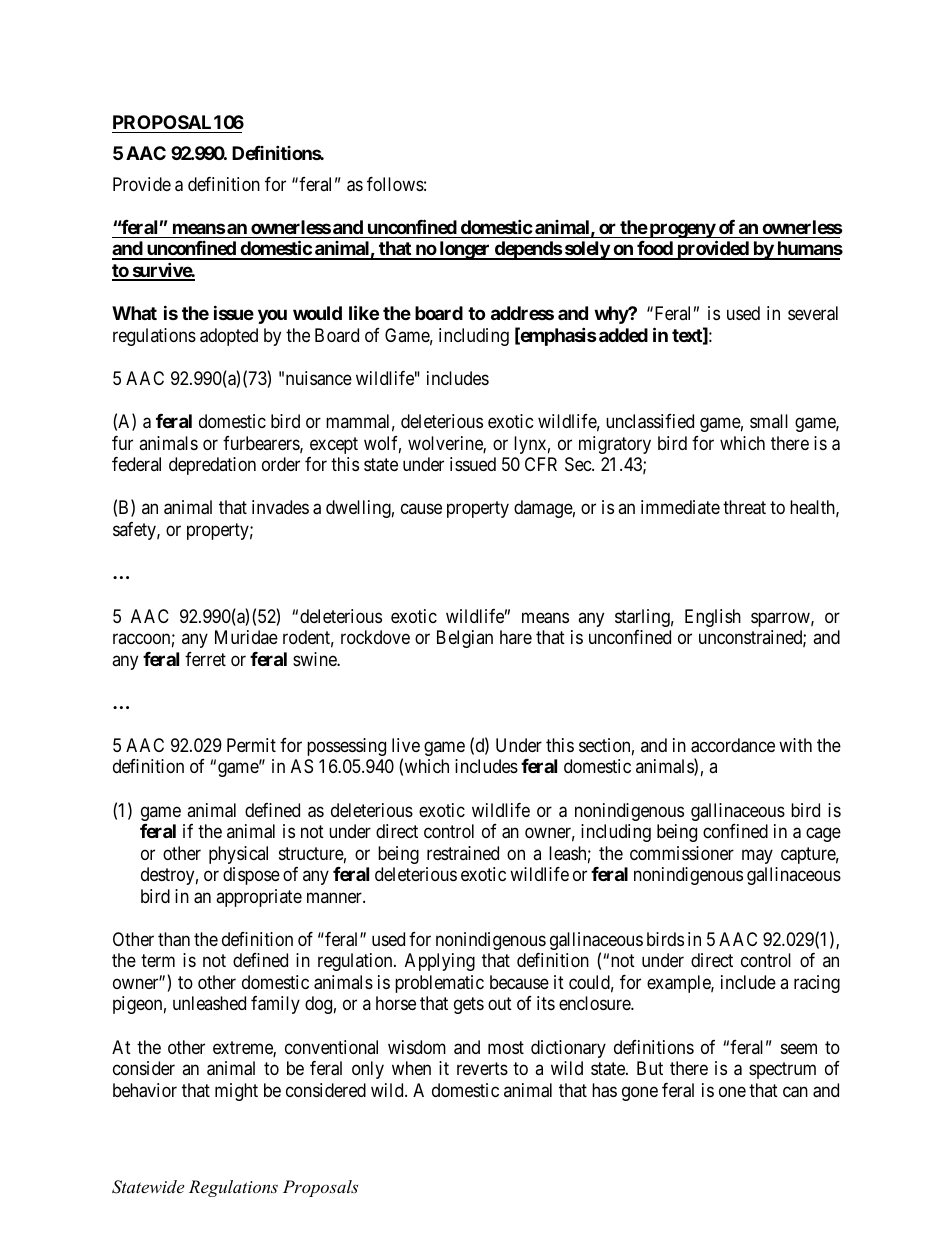 Image resolution: width=952 pixels, height=1233 pixels. I want to click on seem, so click(799, 1048).
